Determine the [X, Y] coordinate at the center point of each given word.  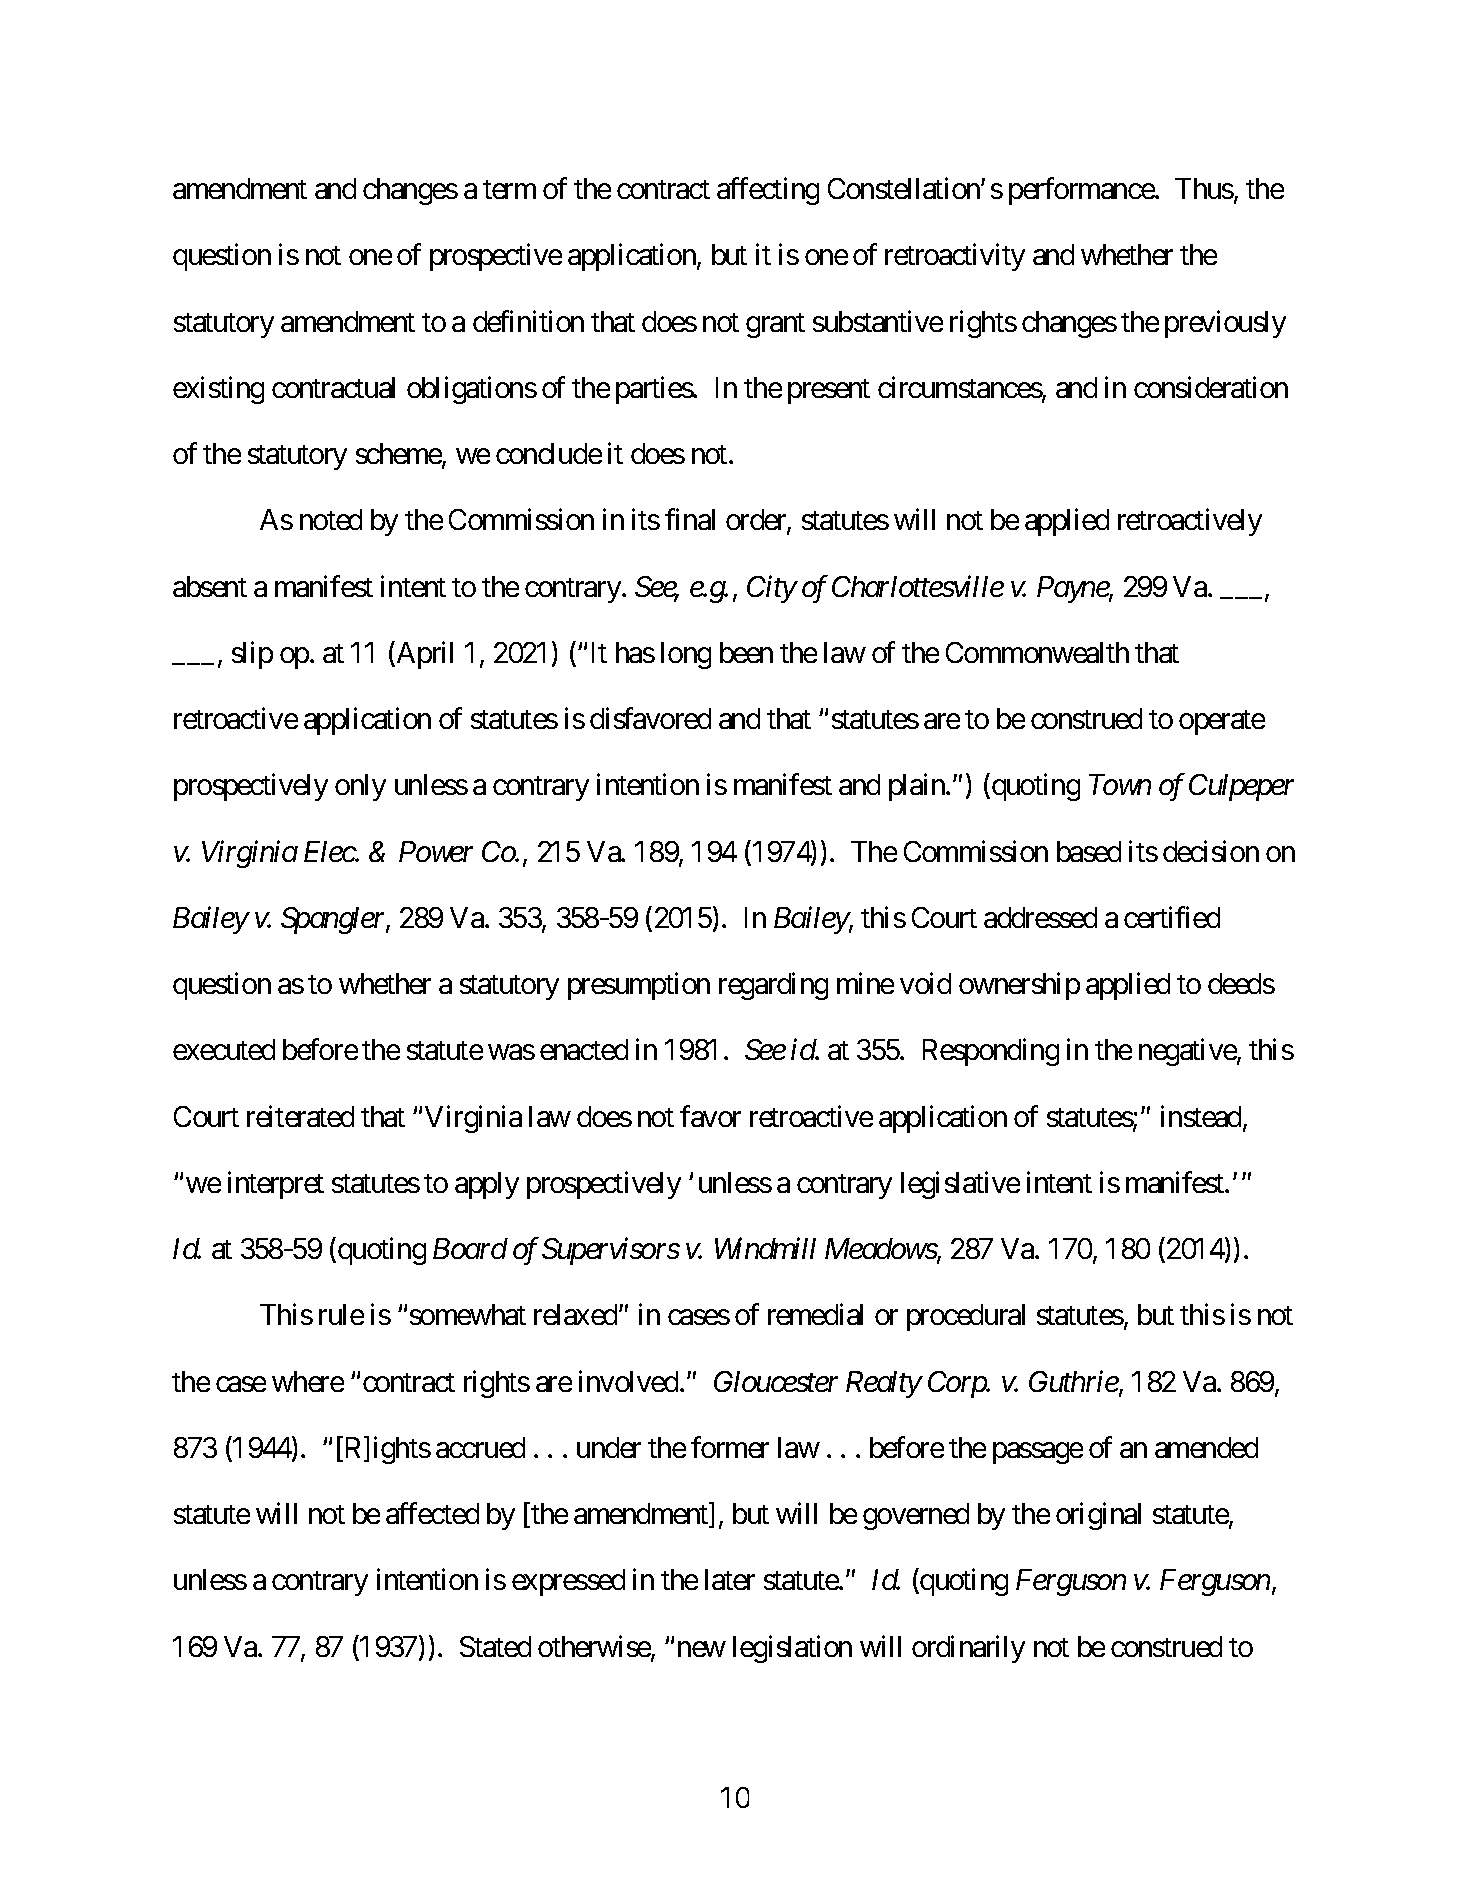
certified [1172, 917]
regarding [773, 986]
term [509, 189]
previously [1225, 324]
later [730, 1579]
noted [331, 519]
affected [432, 1513]
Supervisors [611, 1251]
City [771, 589]
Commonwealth [1037, 652]
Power [436, 851]
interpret [276, 1185]
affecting [768, 191]
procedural [966, 1317]
